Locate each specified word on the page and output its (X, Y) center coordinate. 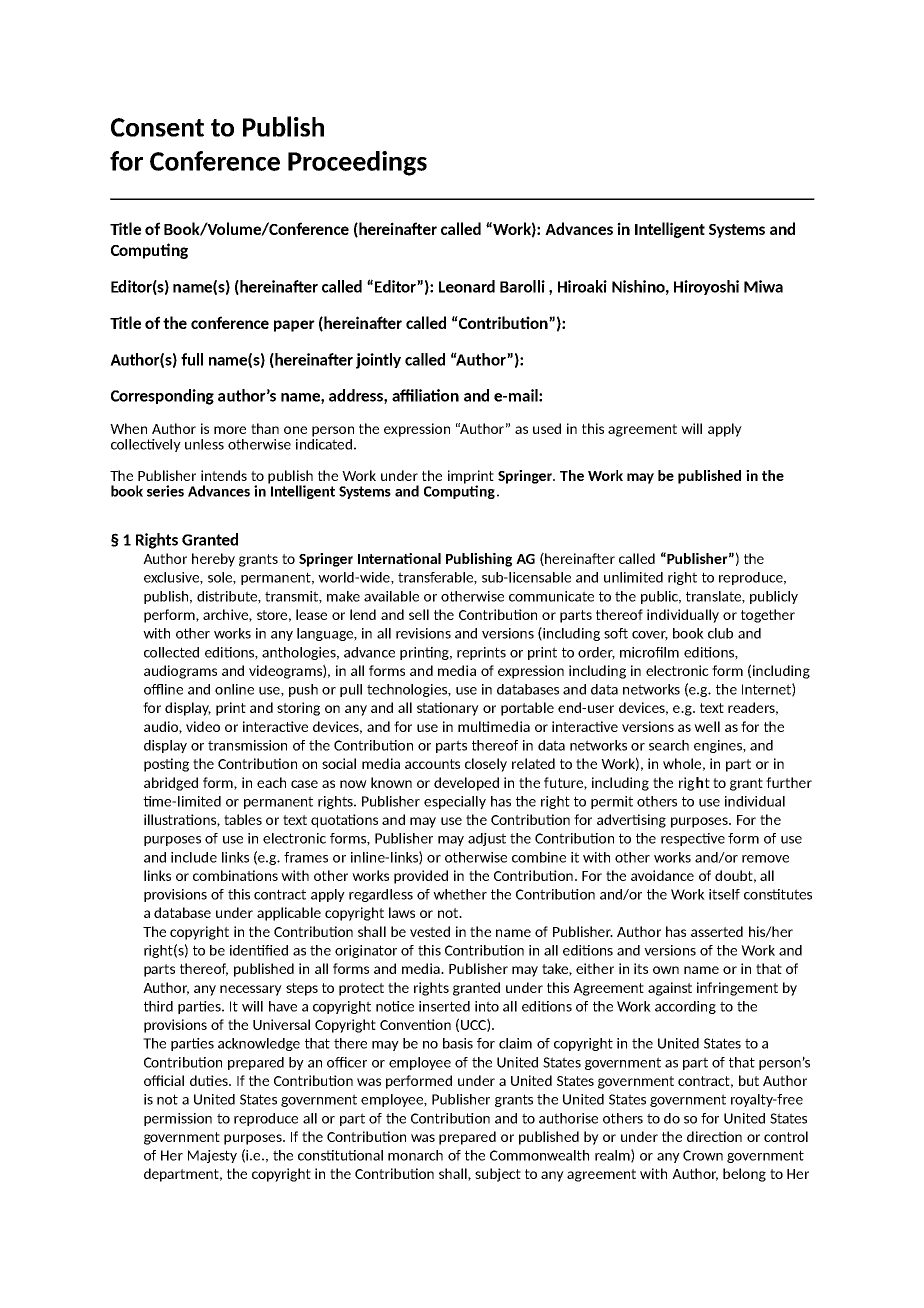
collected (171, 652)
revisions (423, 633)
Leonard (467, 286)
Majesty (212, 1156)
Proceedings (357, 163)
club (720, 633)
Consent (157, 127)
